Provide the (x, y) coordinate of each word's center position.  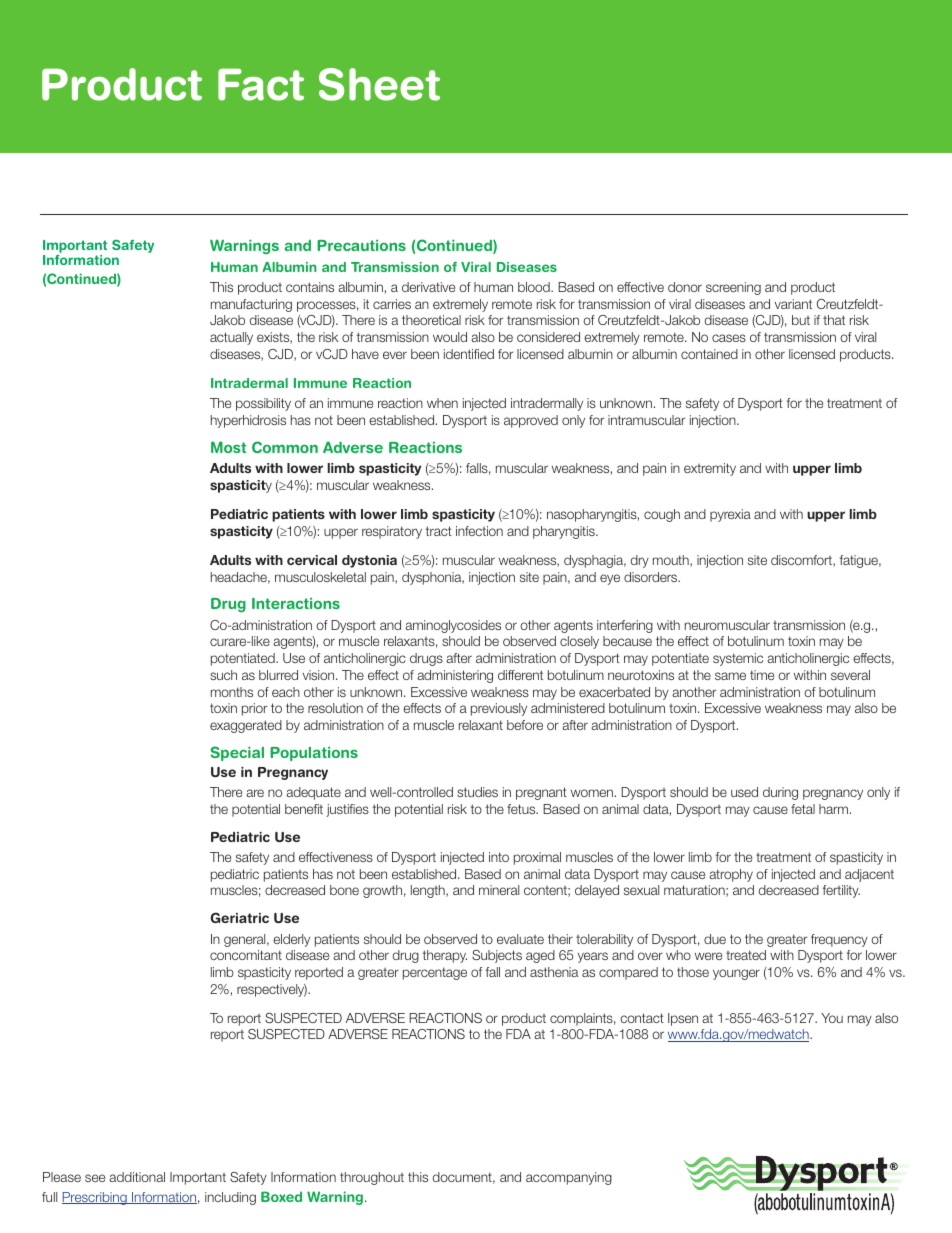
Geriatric (240, 917)
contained (709, 354)
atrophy (731, 875)
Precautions (361, 245)
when (442, 403)
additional (137, 1177)
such (223, 675)
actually (231, 338)
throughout (372, 1178)
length (429, 891)
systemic (738, 659)
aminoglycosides (453, 626)
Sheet (379, 84)
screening (733, 288)
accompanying (569, 1178)
